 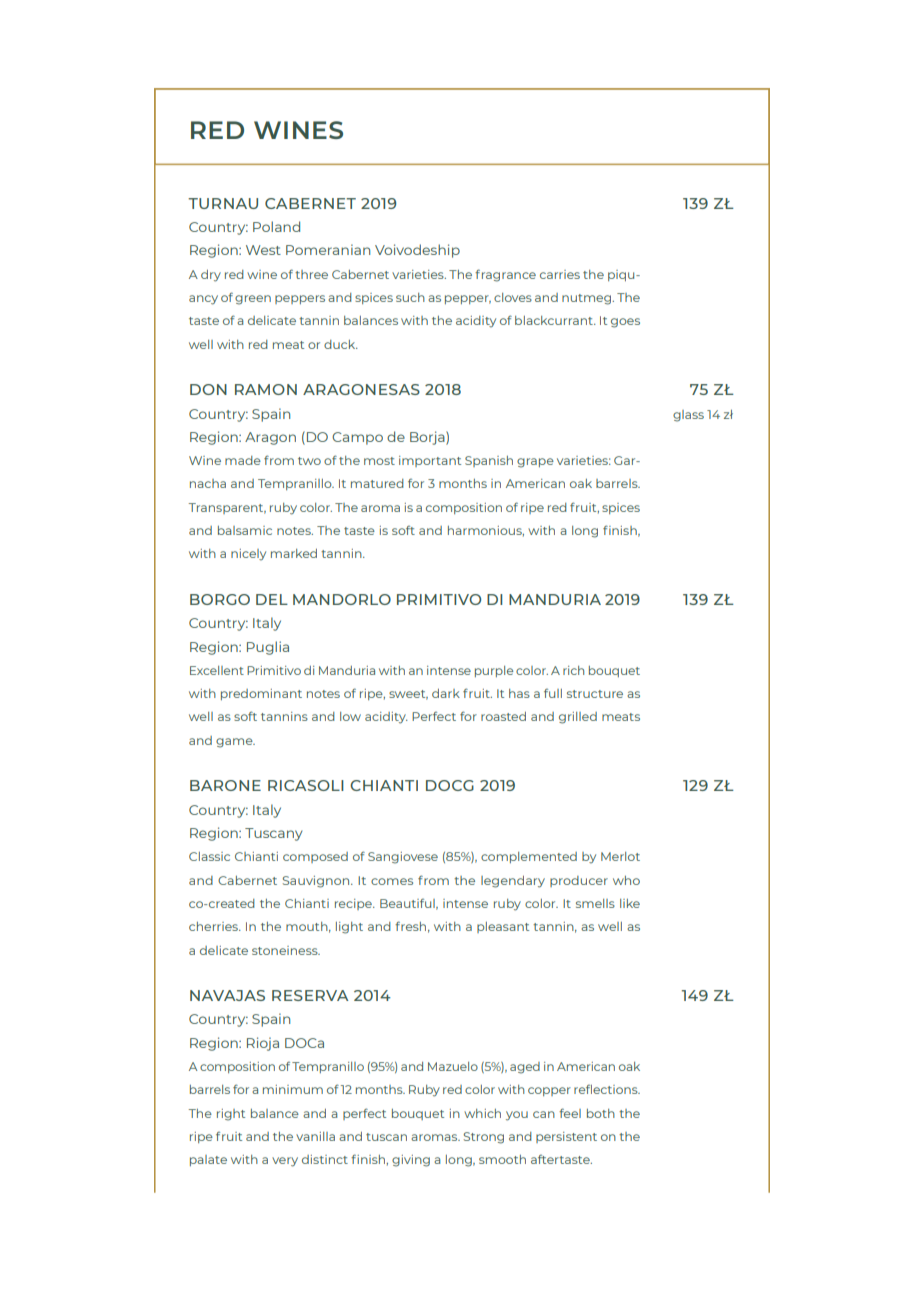 I want to click on structure, so click(x=595, y=694).
